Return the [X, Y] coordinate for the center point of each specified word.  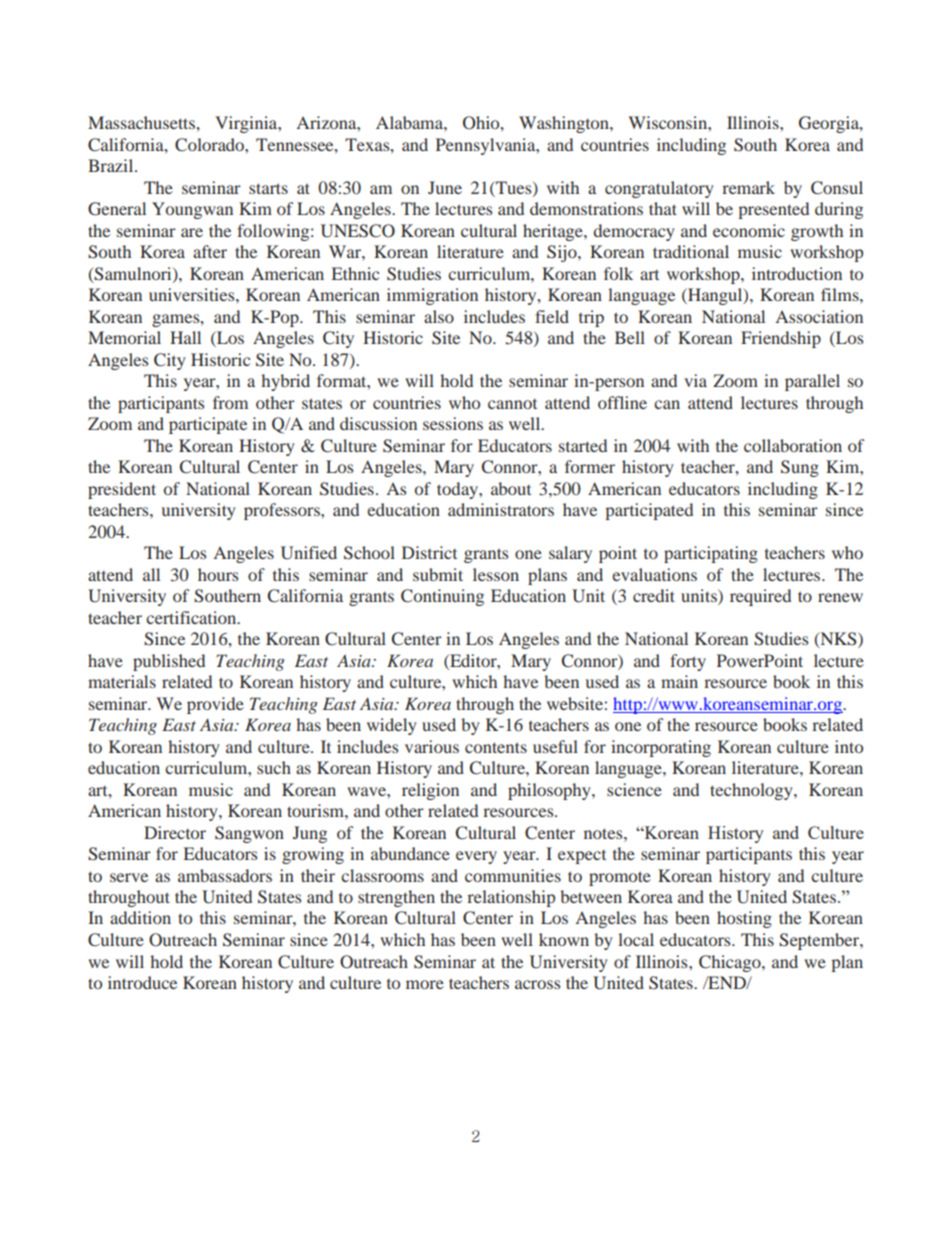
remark [748, 187]
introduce [142, 982]
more [425, 984]
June [445, 187]
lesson [496, 574]
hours [218, 574]
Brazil [112, 165]
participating [711, 554]
